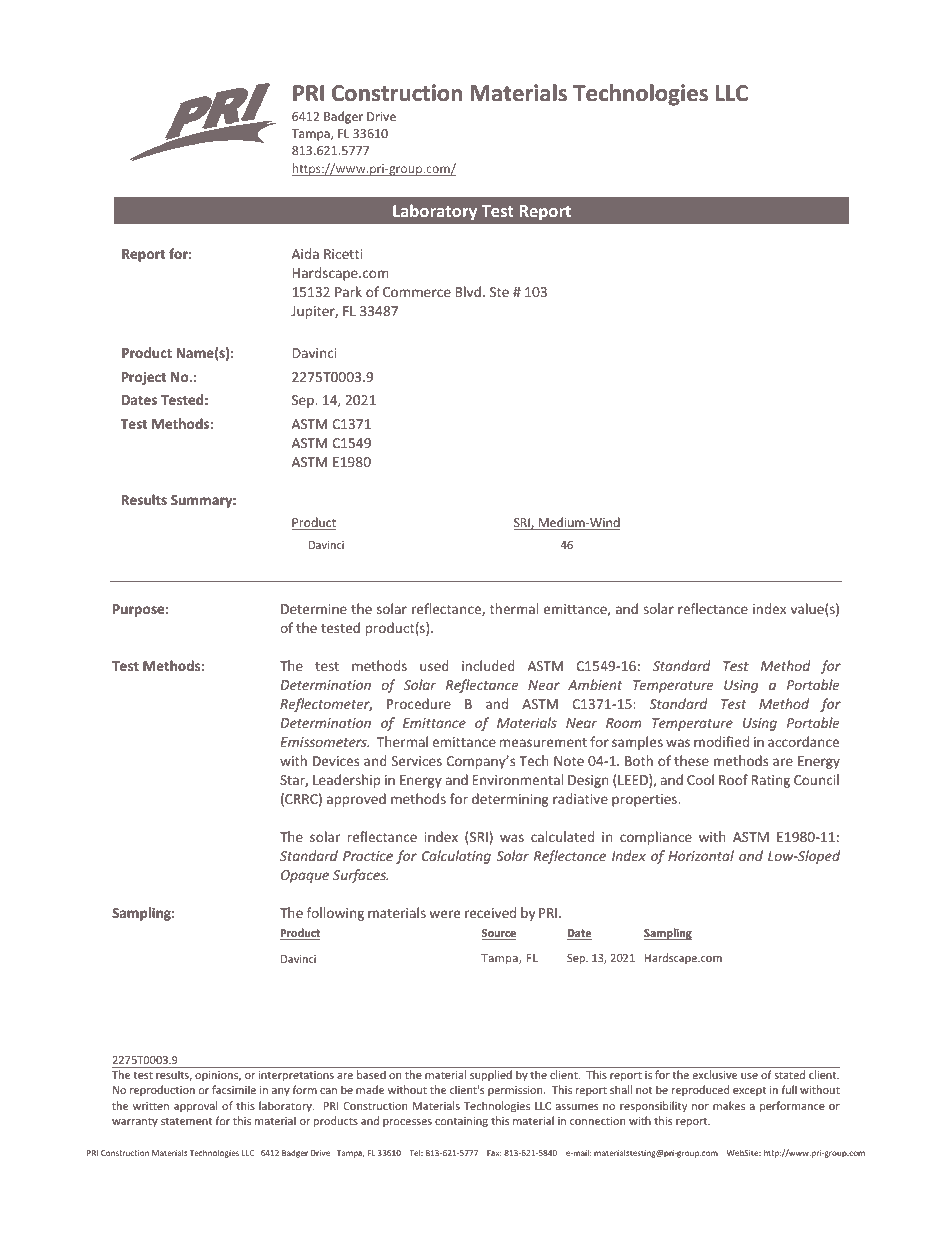 The image size is (952, 1233). What do you see at coordinates (417, 292) in the page?
I see `Commerce` at bounding box center [417, 292].
